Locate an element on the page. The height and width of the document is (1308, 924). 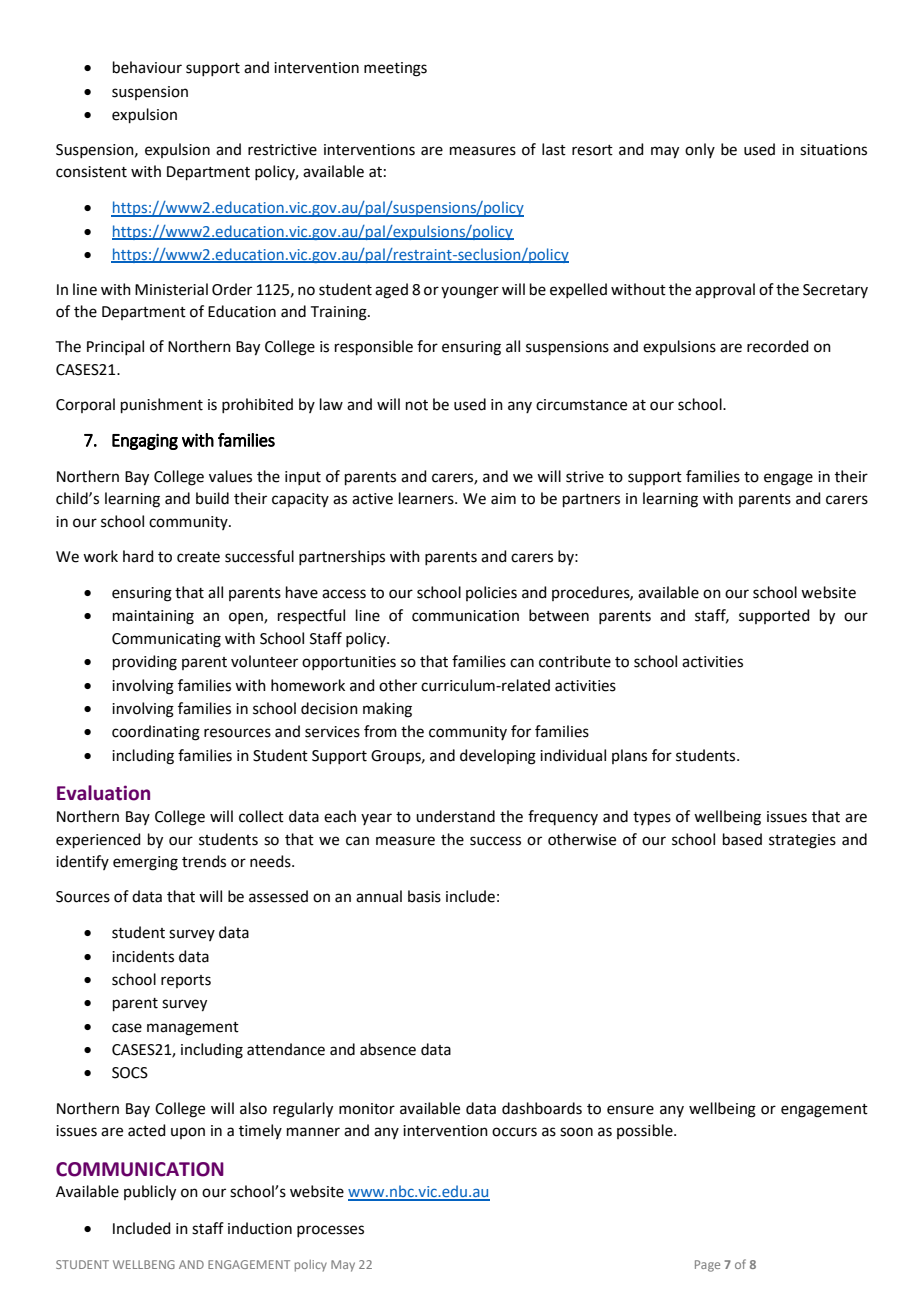
only is located at coordinates (700, 150).
